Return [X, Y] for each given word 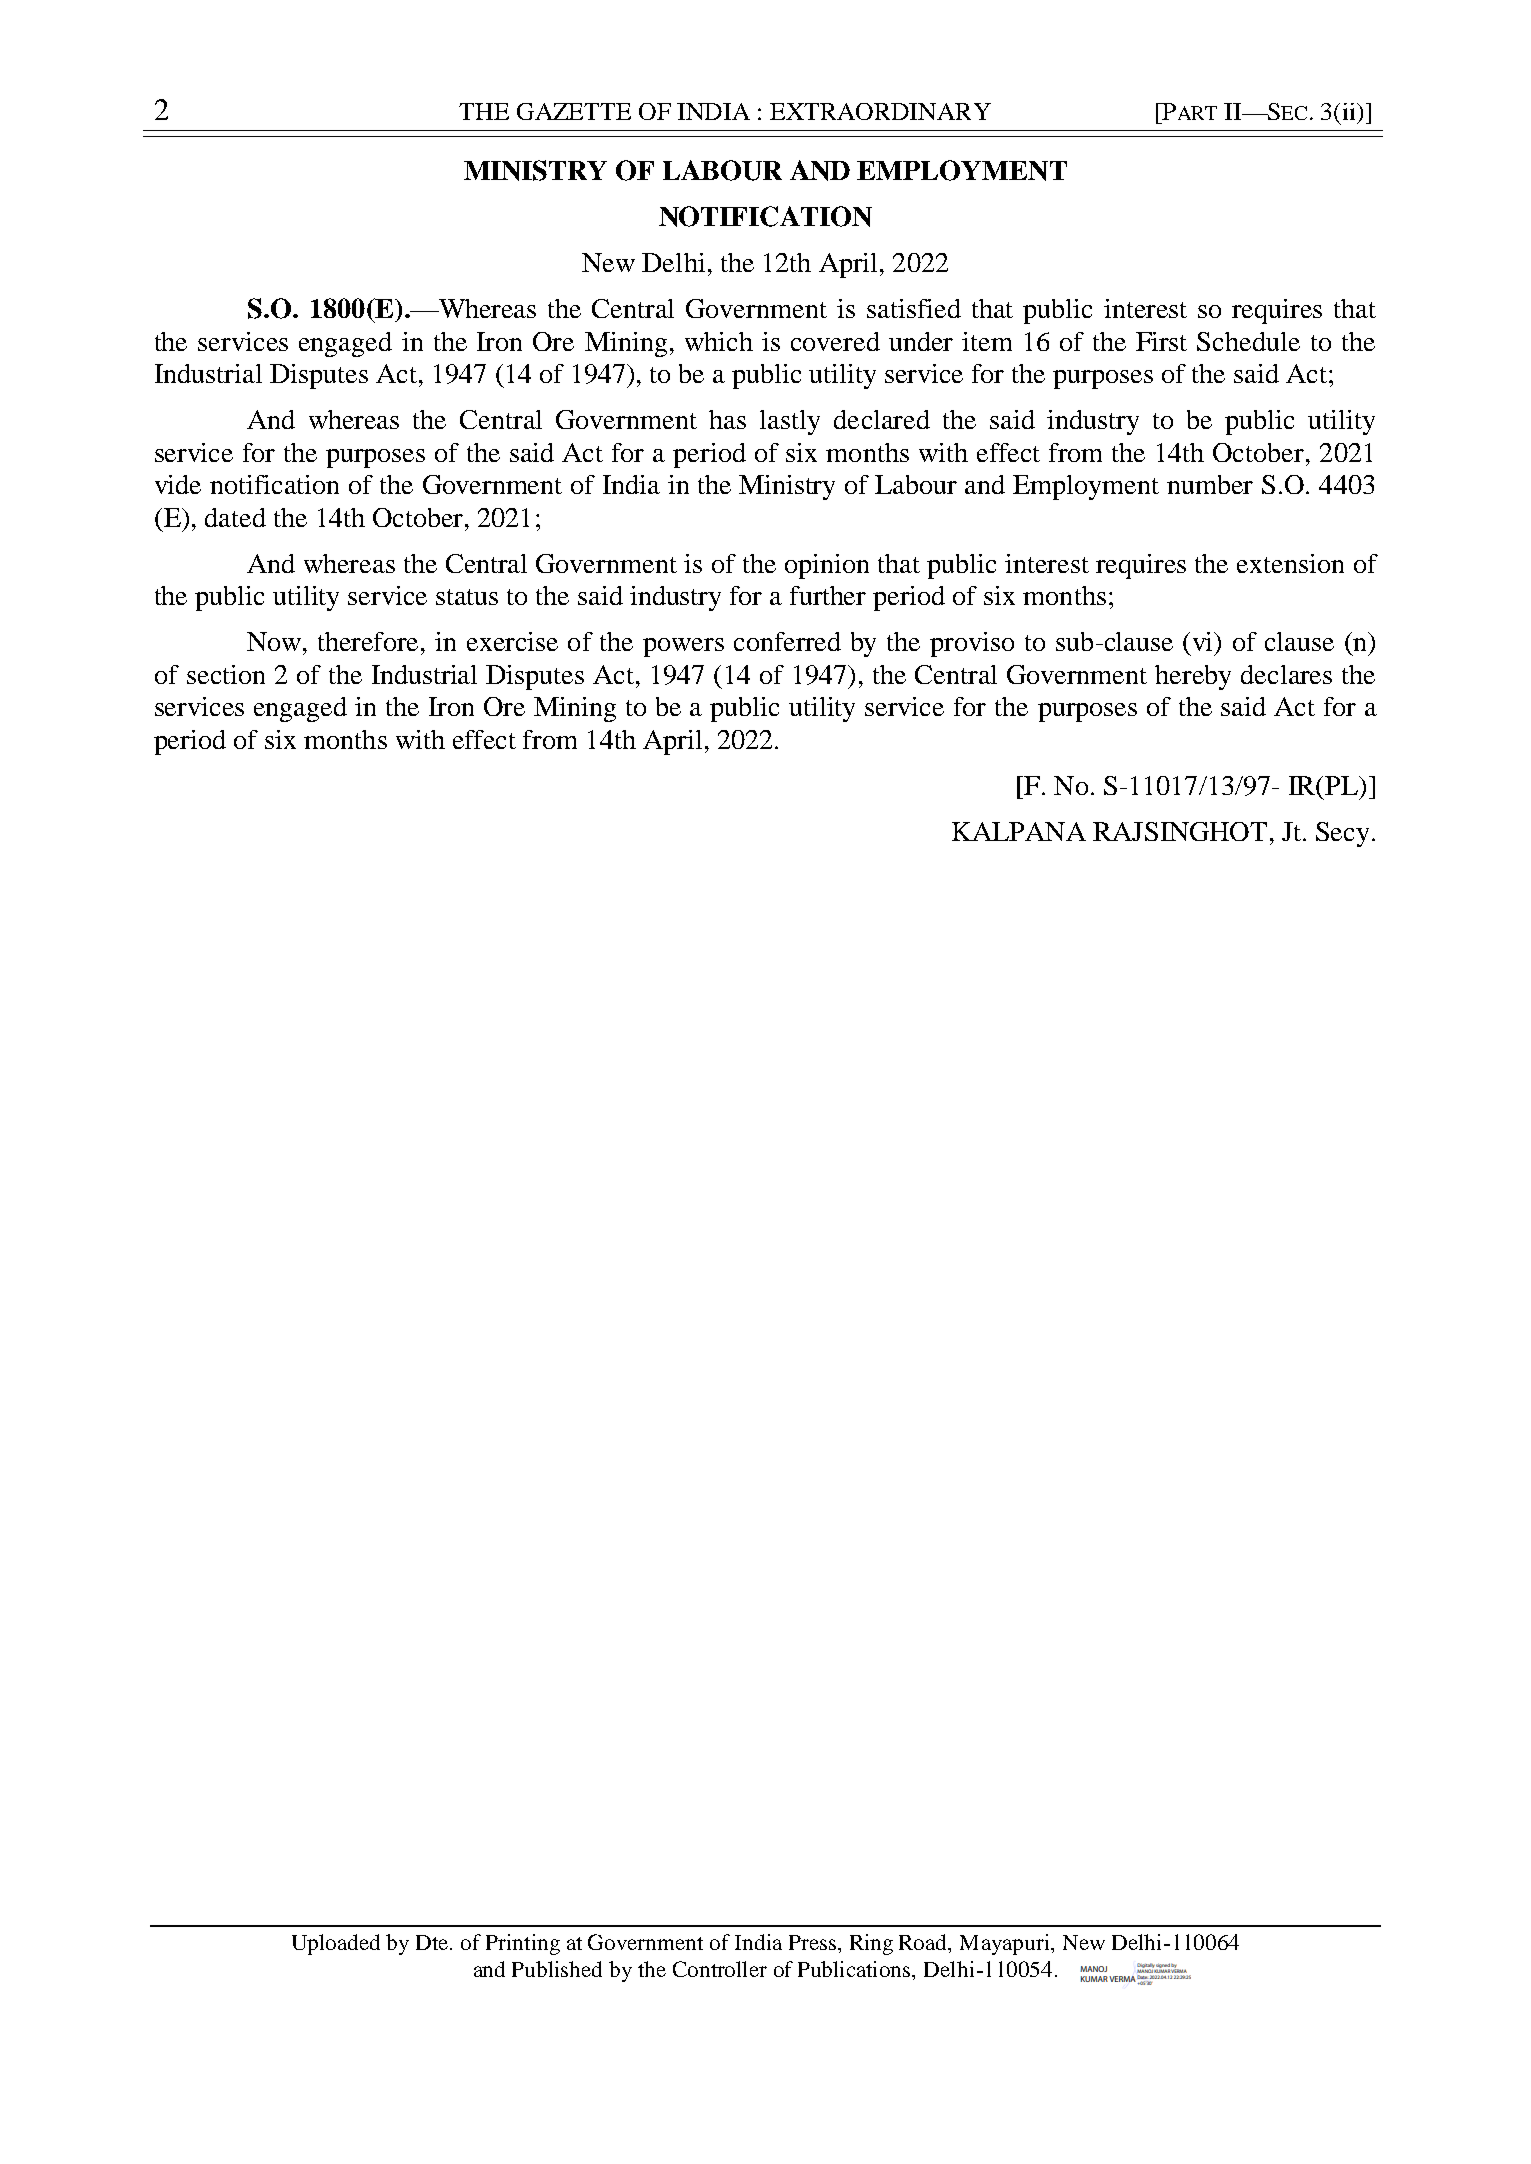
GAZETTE [574, 111]
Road [924, 1943]
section [226, 674]
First [1161, 341]
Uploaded [336, 1944]
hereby [1193, 677]
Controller [720, 1969]
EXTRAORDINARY [880, 111]
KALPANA [1019, 831]
